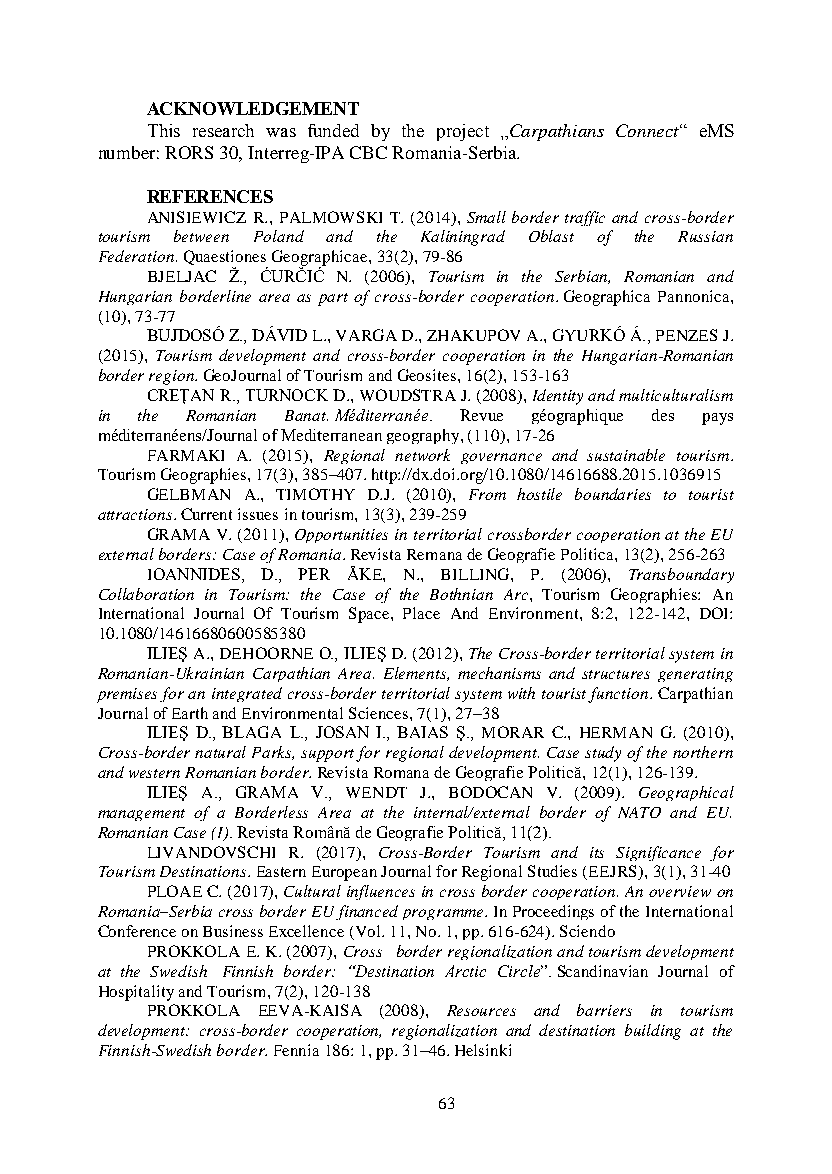  What do you see at coordinates (613, 494) in the image?
I see `boundaries` at bounding box center [613, 494].
